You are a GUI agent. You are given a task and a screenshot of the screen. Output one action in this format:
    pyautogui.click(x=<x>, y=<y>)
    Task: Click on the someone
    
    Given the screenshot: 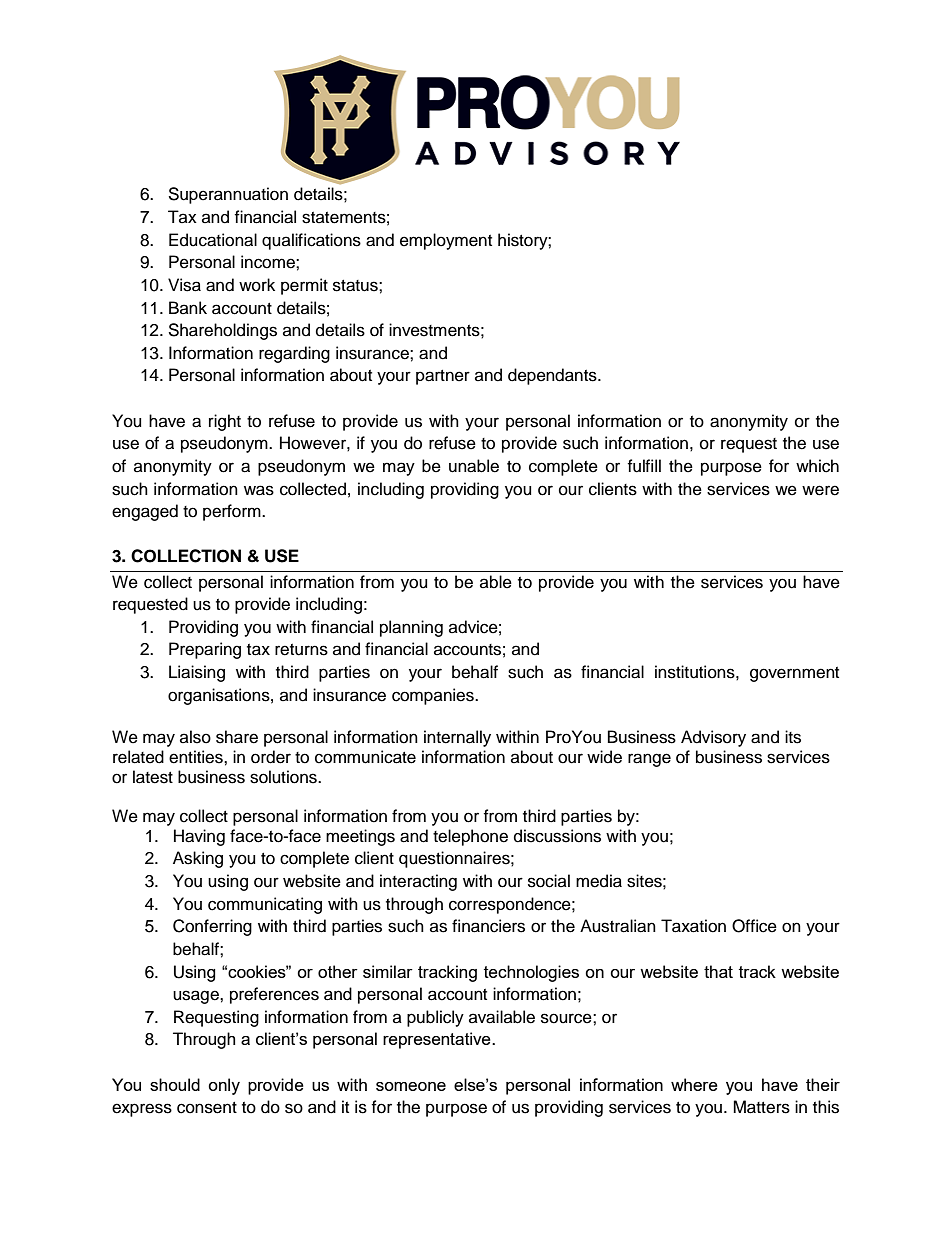 What is the action you would take?
    pyautogui.click(x=411, y=1086)
